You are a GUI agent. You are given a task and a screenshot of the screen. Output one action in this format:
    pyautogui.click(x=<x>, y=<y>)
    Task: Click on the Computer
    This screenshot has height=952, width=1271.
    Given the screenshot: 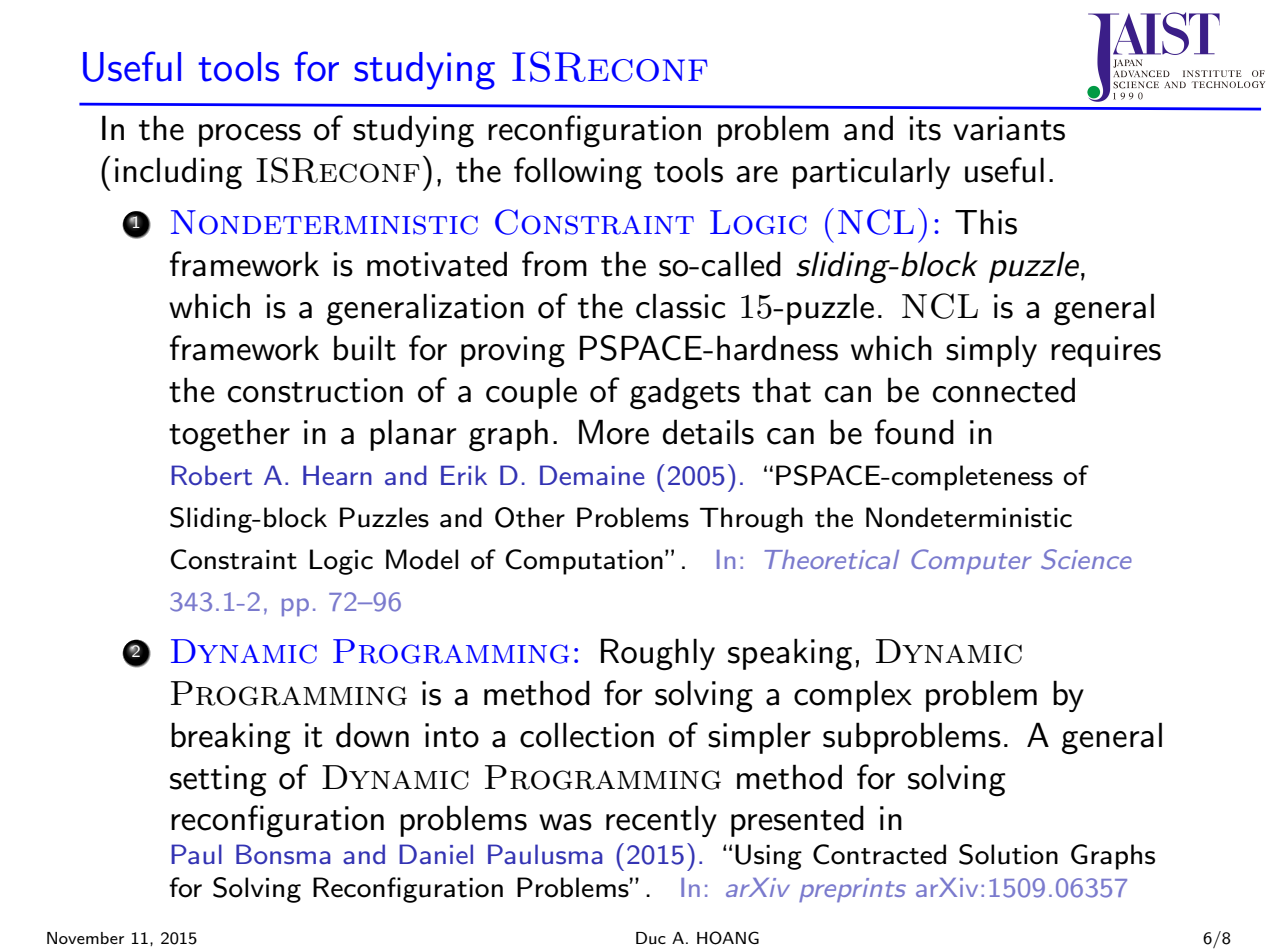 What is the action you would take?
    pyautogui.click(x=971, y=561)
